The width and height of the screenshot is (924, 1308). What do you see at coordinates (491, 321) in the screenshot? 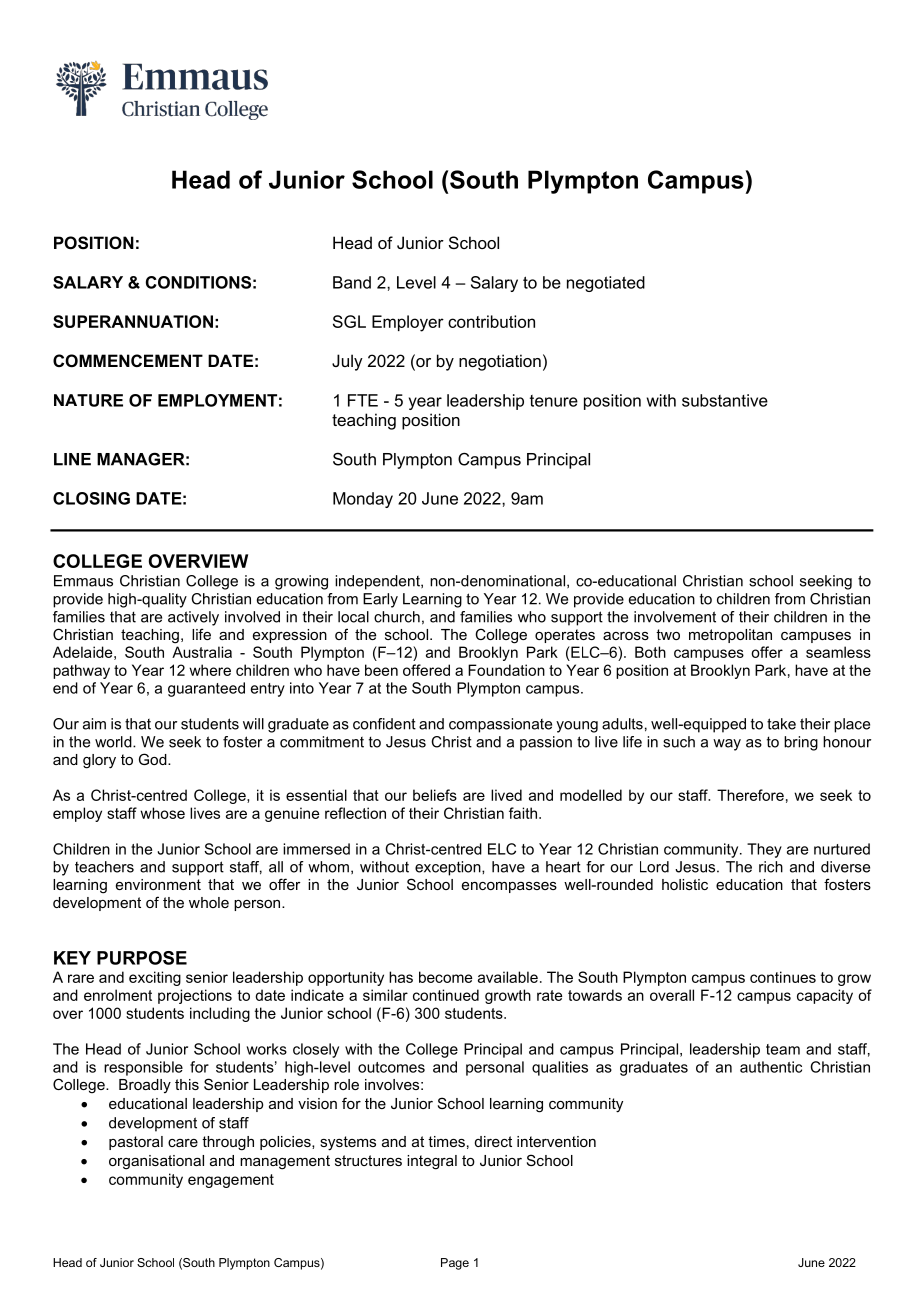
I see `contribution` at bounding box center [491, 321].
